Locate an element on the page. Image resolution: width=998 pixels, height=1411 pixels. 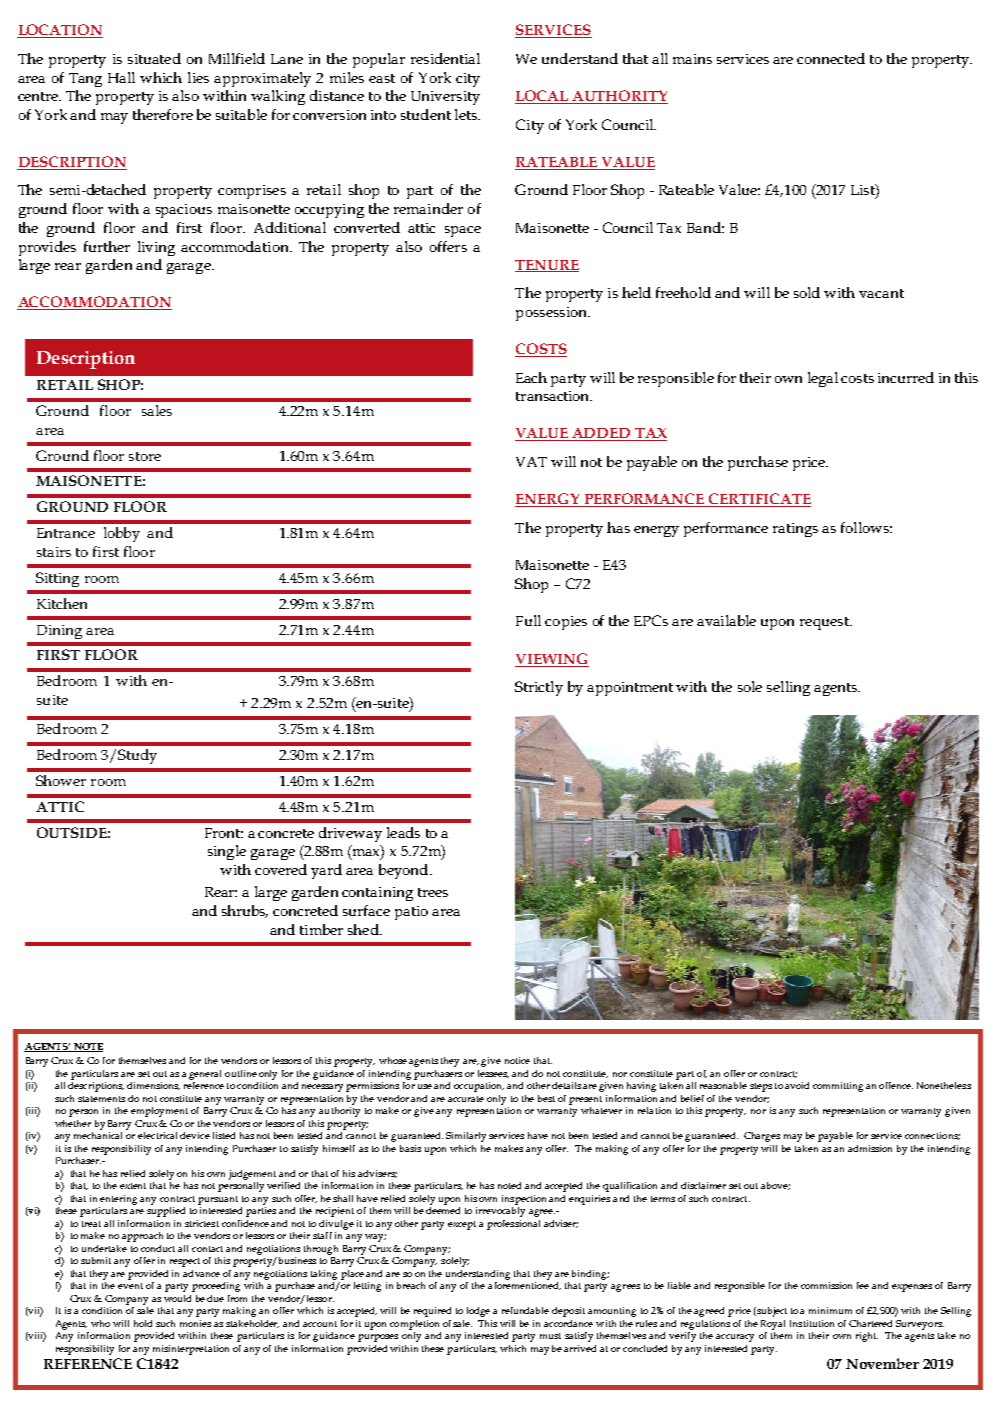
connected is located at coordinates (831, 58).
